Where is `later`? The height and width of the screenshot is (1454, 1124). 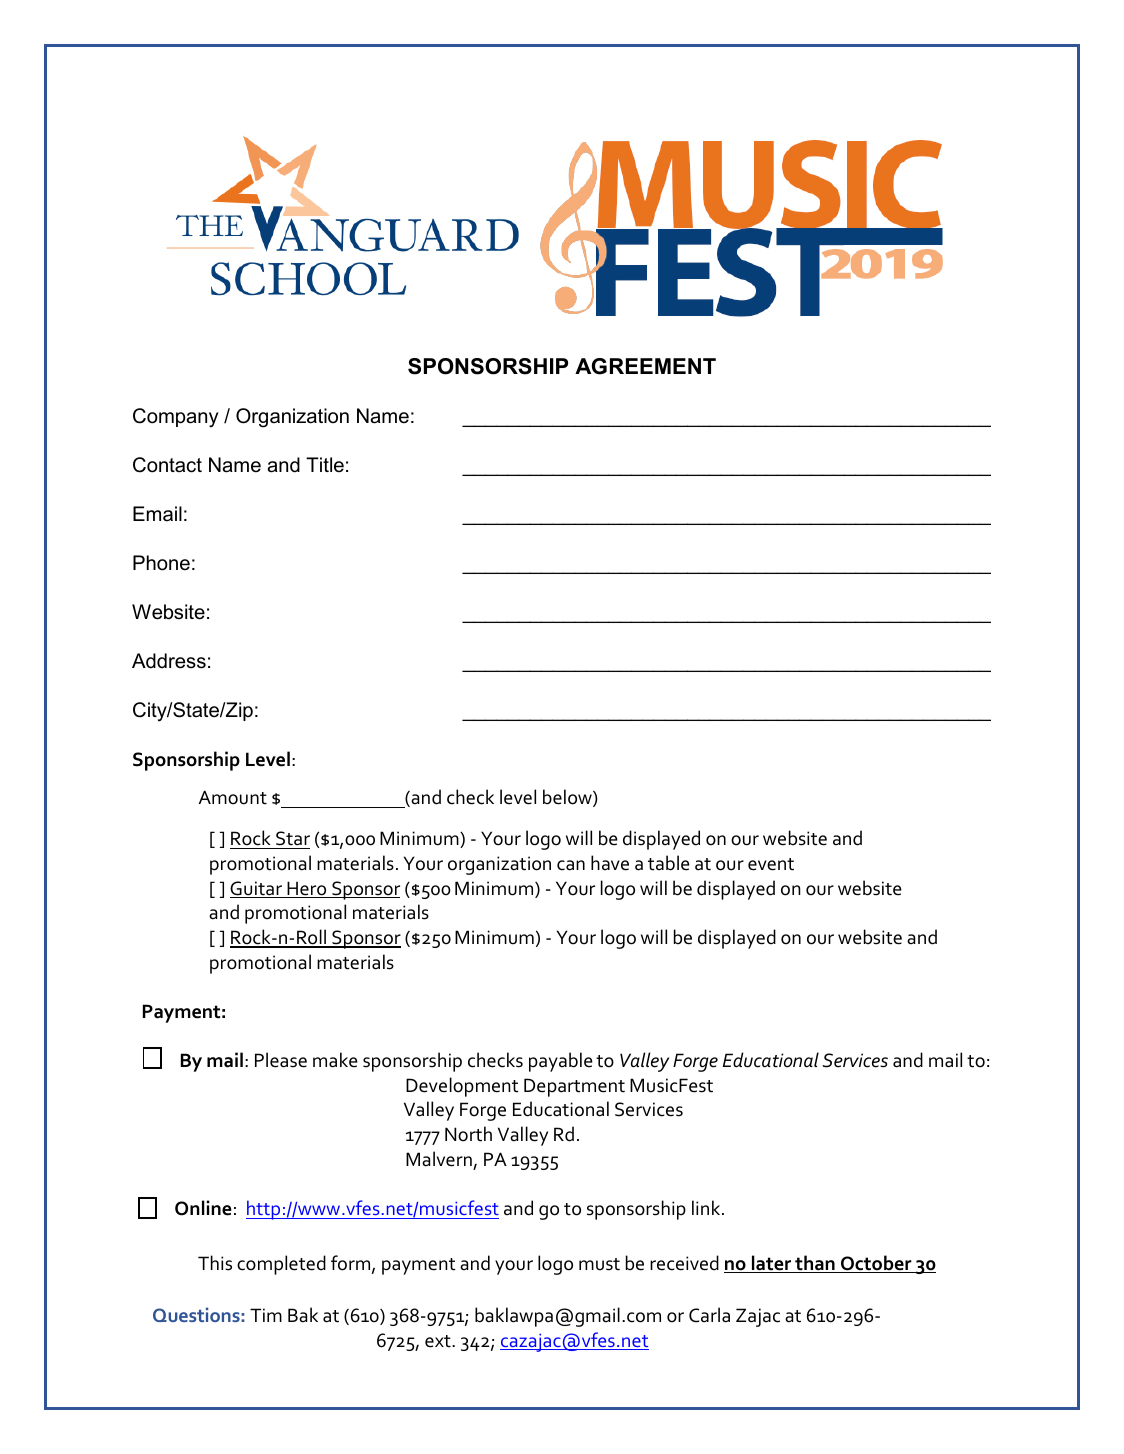
later is located at coordinates (772, 1264).
